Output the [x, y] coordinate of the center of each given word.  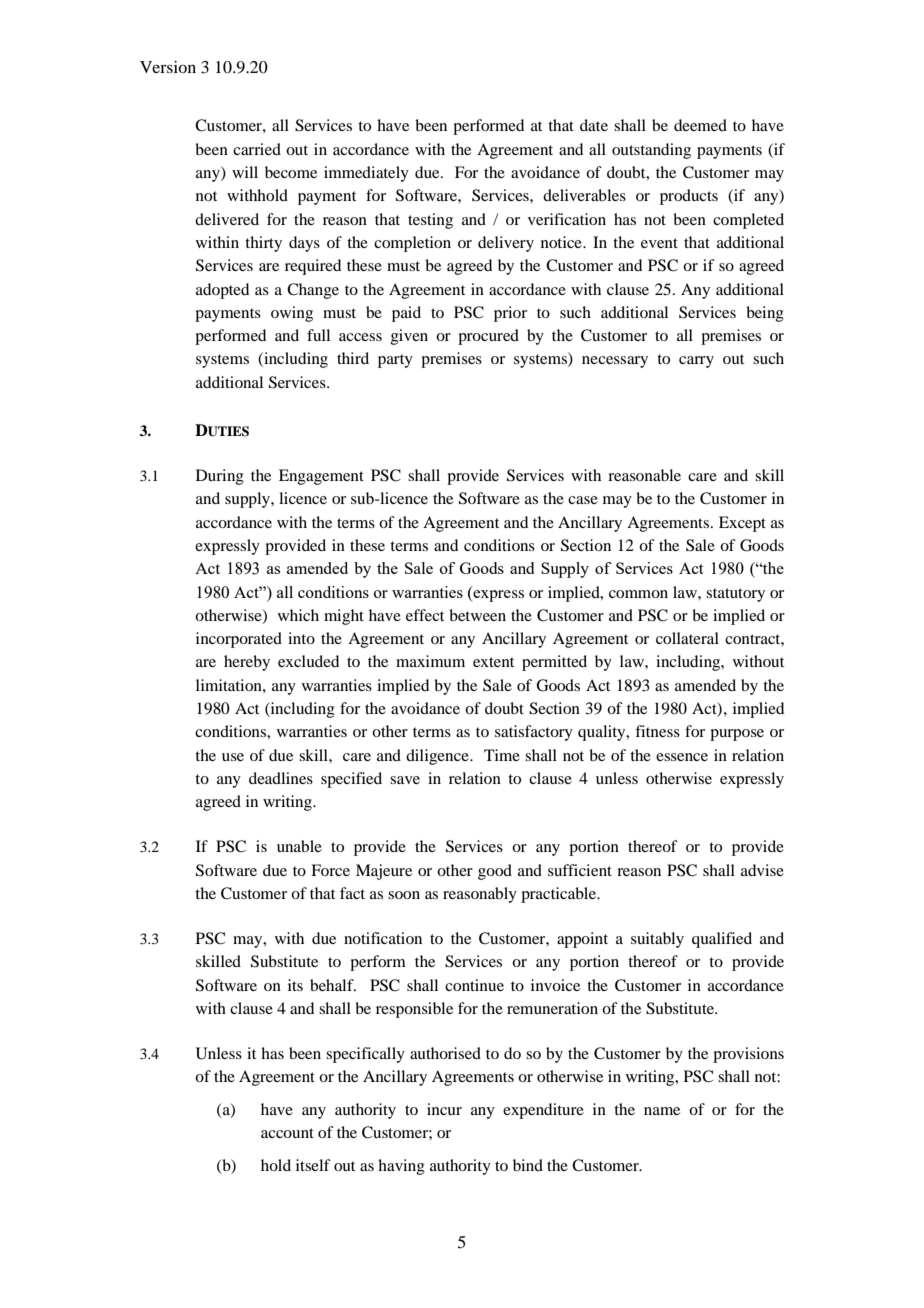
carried [257, 149]
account [287, 1133]
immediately [366, 174]
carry [696, 362]
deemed [700, 125]
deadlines [281, 778]
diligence [438, 757]
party [395, 361]
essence [682, 757]
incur [444, 1109]
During [220, 477]
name [662, 1111]
